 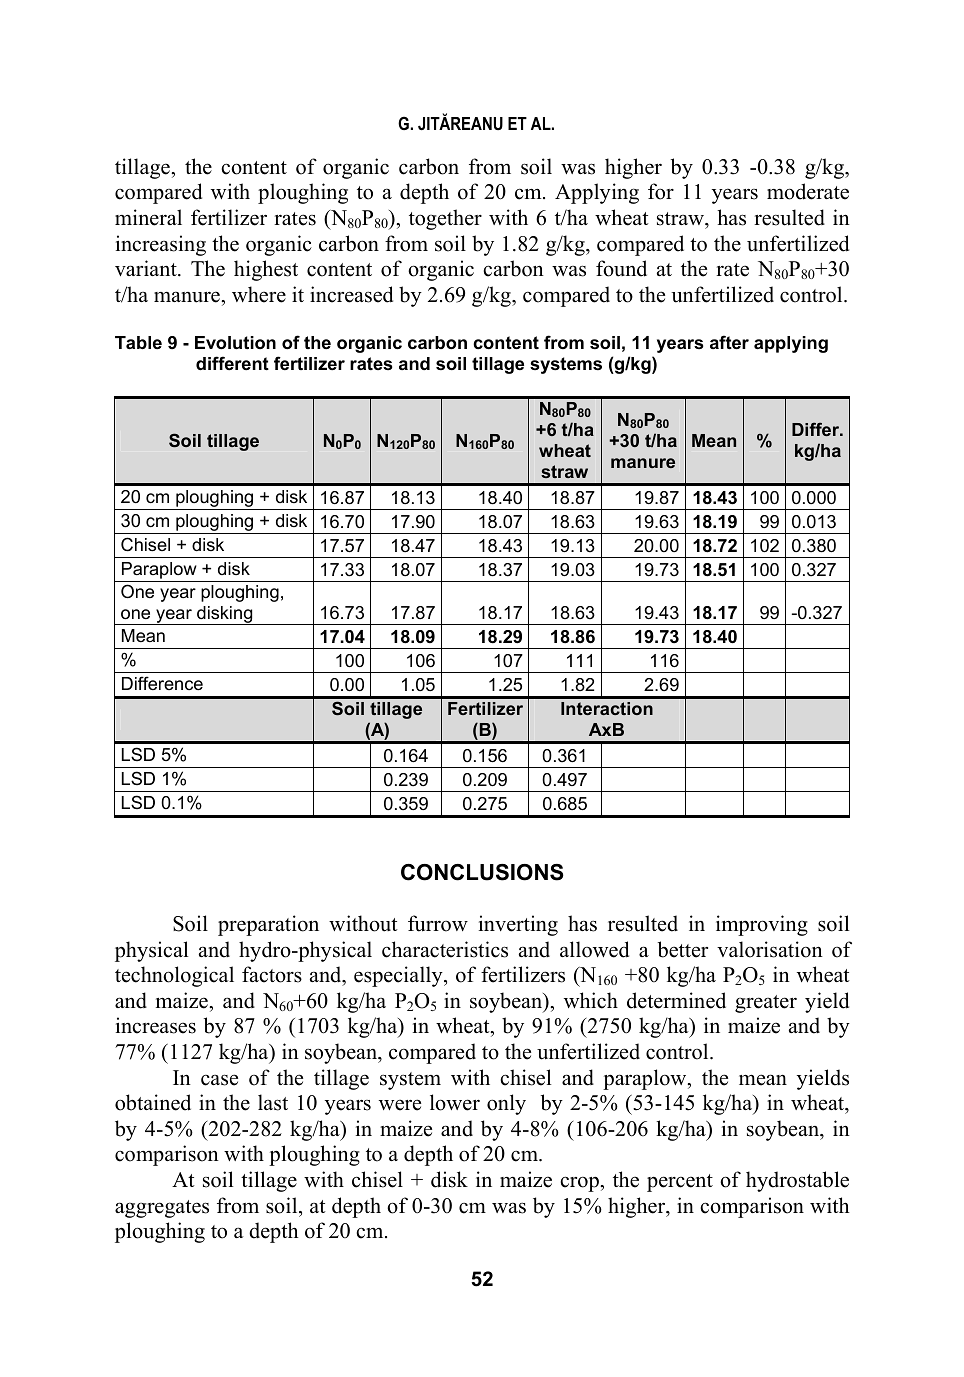 I want to click on improving, so click(x=762, y=925).
